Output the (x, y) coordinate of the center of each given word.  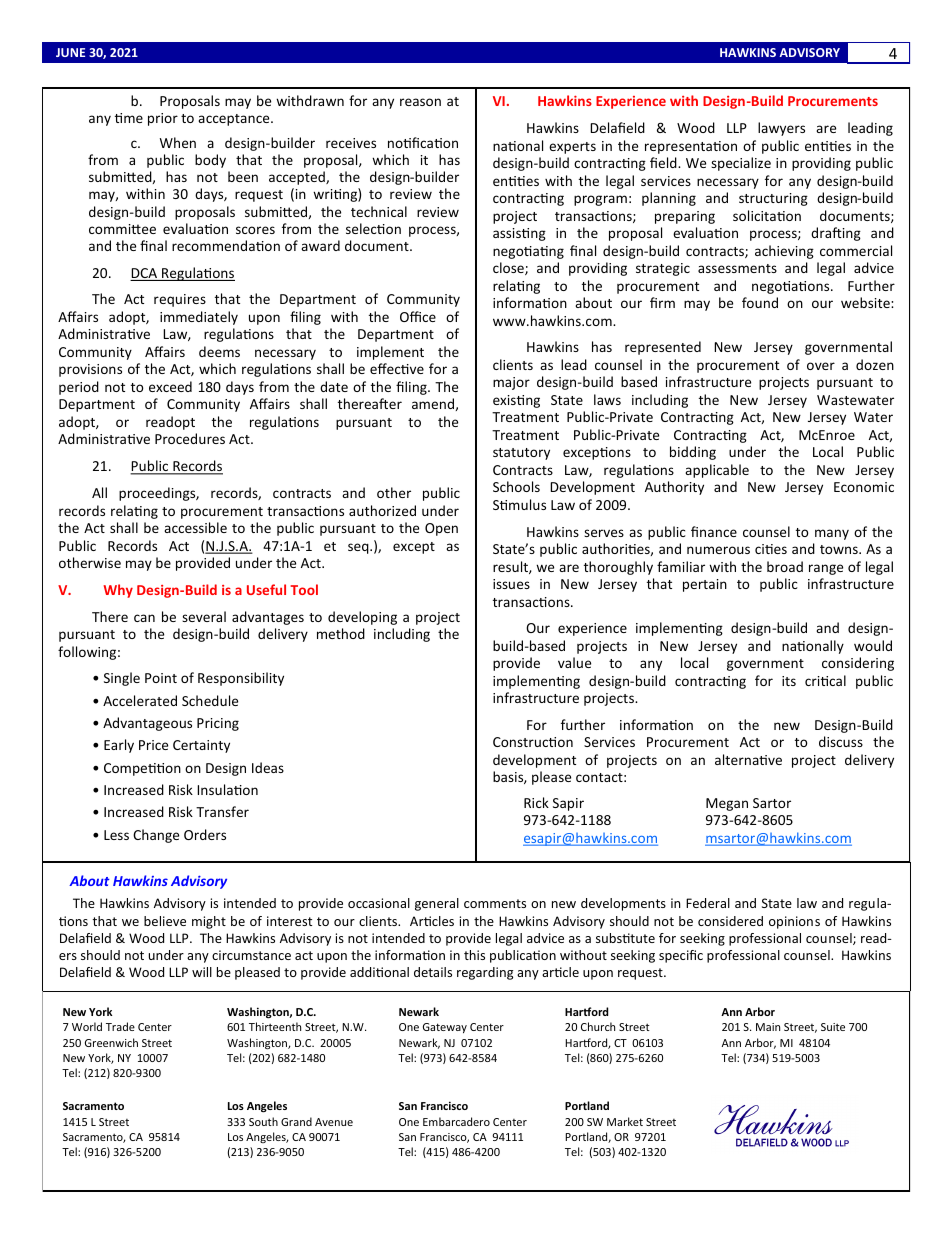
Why (118, 591)
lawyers (781, 129)
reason (420, 102)
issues (511, 584)
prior (163, 119)
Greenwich (111, 1042)
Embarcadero (456, 1121)
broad (785, 566)
